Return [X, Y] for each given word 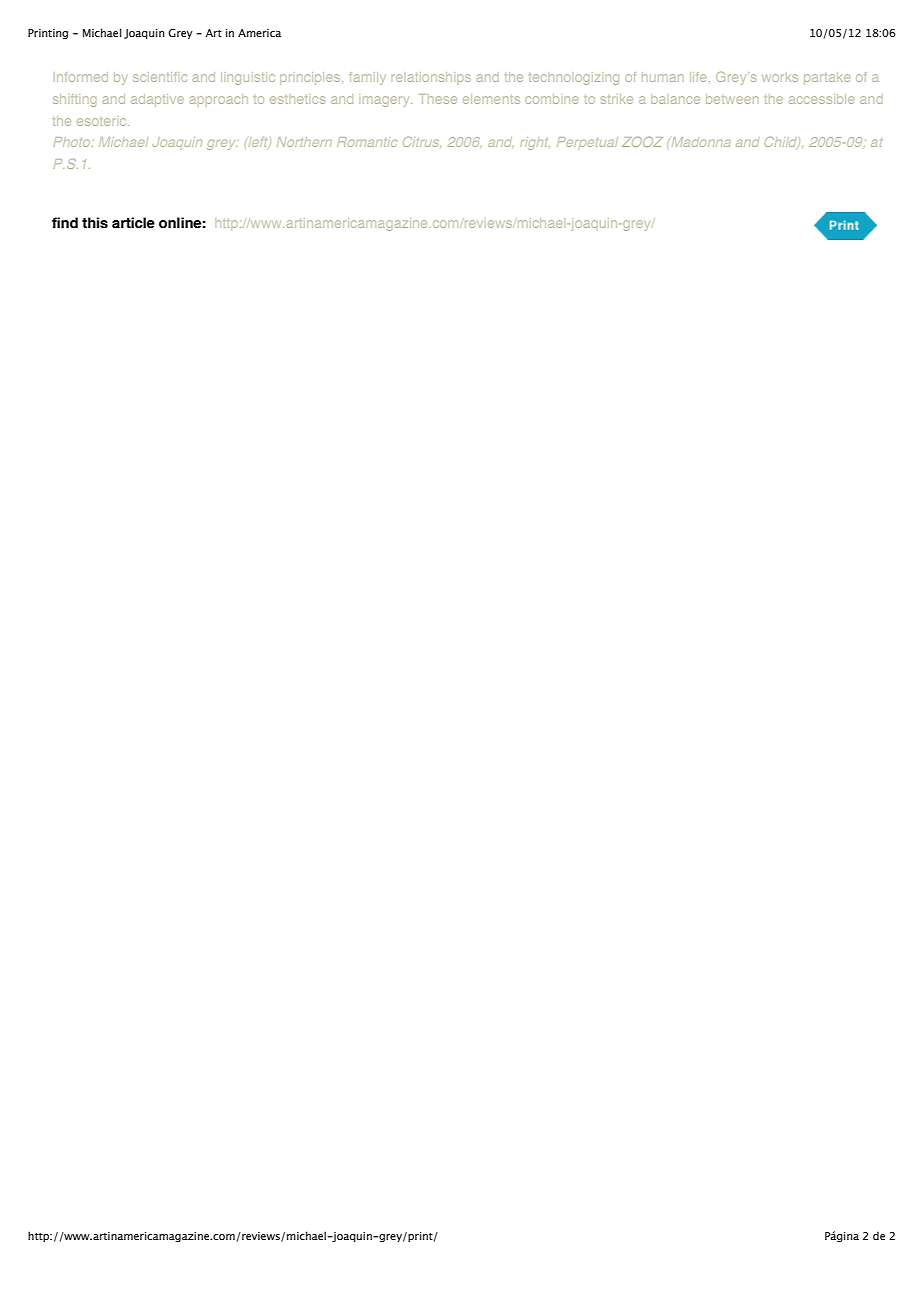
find [65, 223]
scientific [160, 77]
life [698, 77]
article [133, 223]
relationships [431, 78]
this [95, 223]
